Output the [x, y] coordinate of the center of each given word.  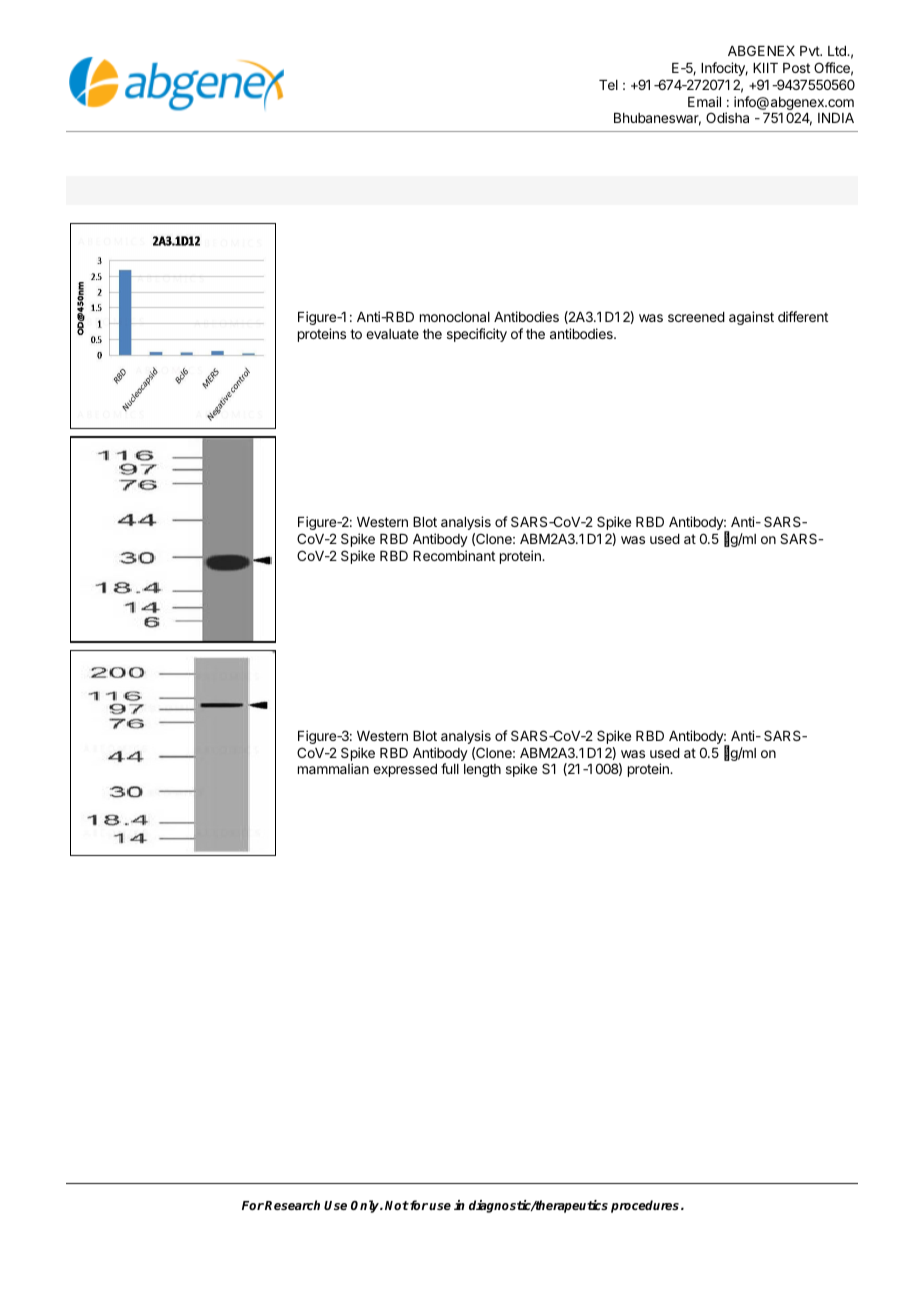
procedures [646, 1206]
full [450, 768]
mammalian [333, 768]
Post [796, 68]
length [482, 770]
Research [292, 1205]
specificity [477, 335]
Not [397, 1205]
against [751, 318]
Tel [608, 85]
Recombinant [454, 555]
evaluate [392, 334]
